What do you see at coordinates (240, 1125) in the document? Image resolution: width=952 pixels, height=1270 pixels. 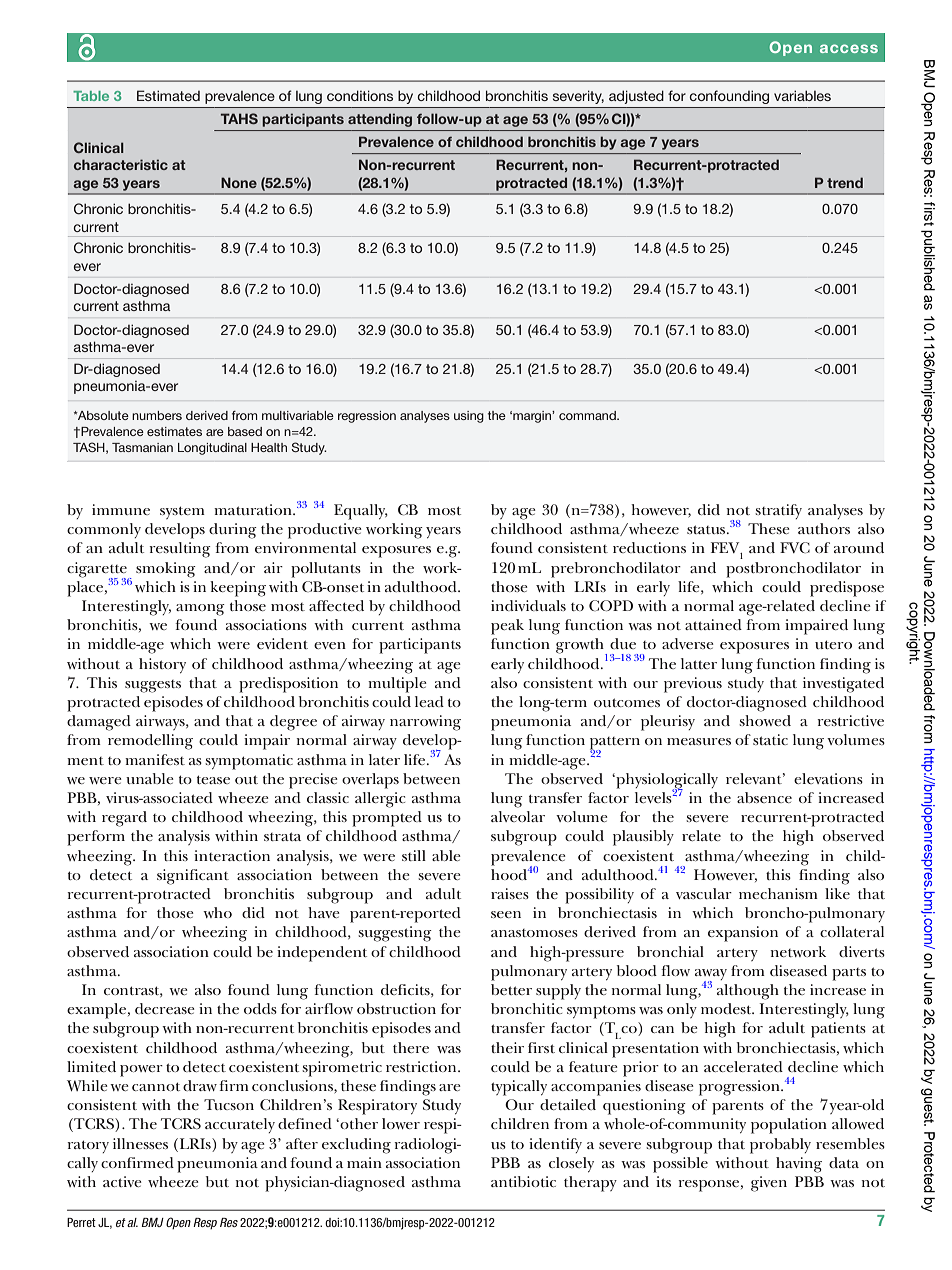 I see `accurately` at bounding box center [240, 1125].
